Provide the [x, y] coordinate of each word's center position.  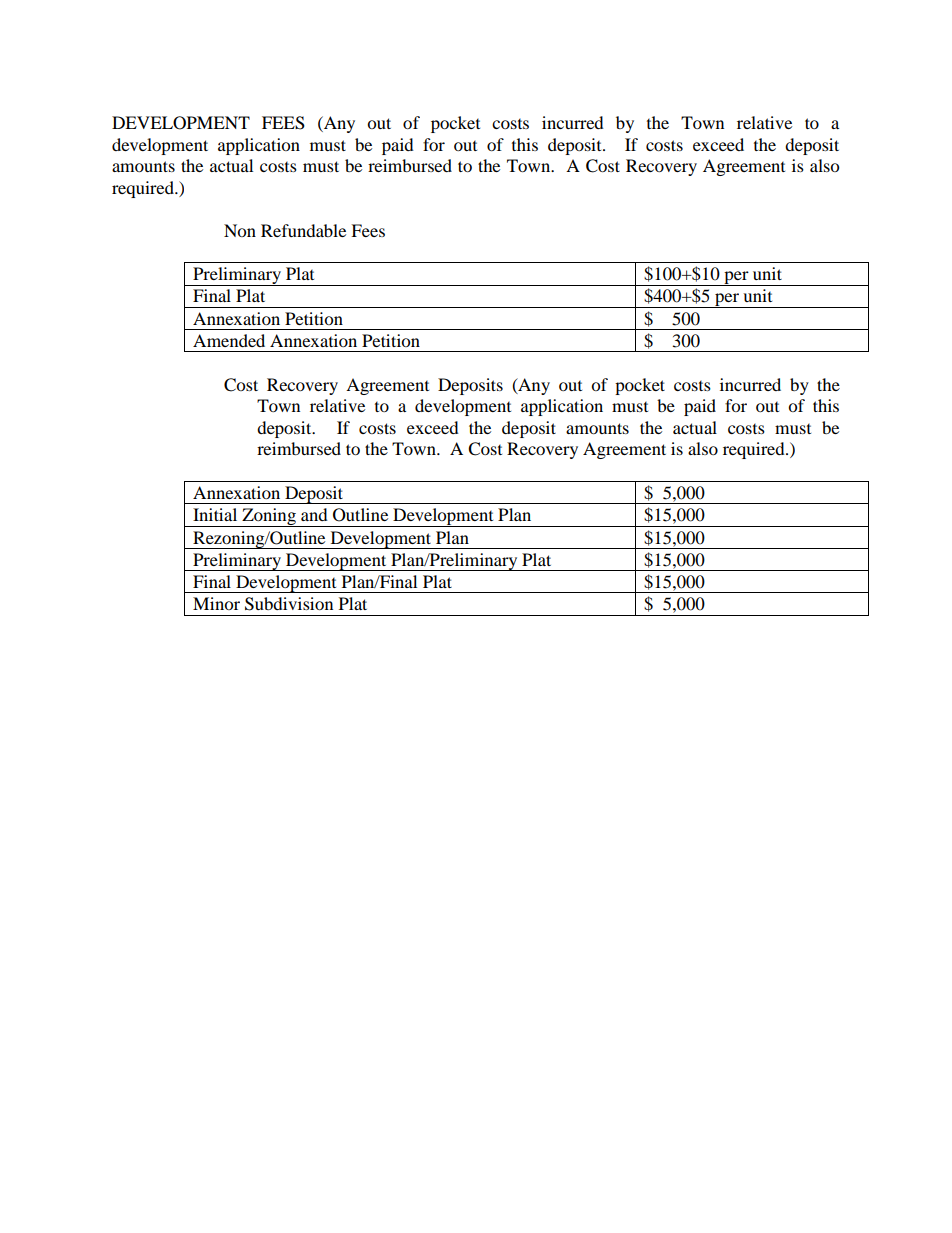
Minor [216, 603]
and [314, 514]
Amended [229, 340]
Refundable [303, 230]
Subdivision [289, 604]
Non [240, 230]
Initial [215, 514]
